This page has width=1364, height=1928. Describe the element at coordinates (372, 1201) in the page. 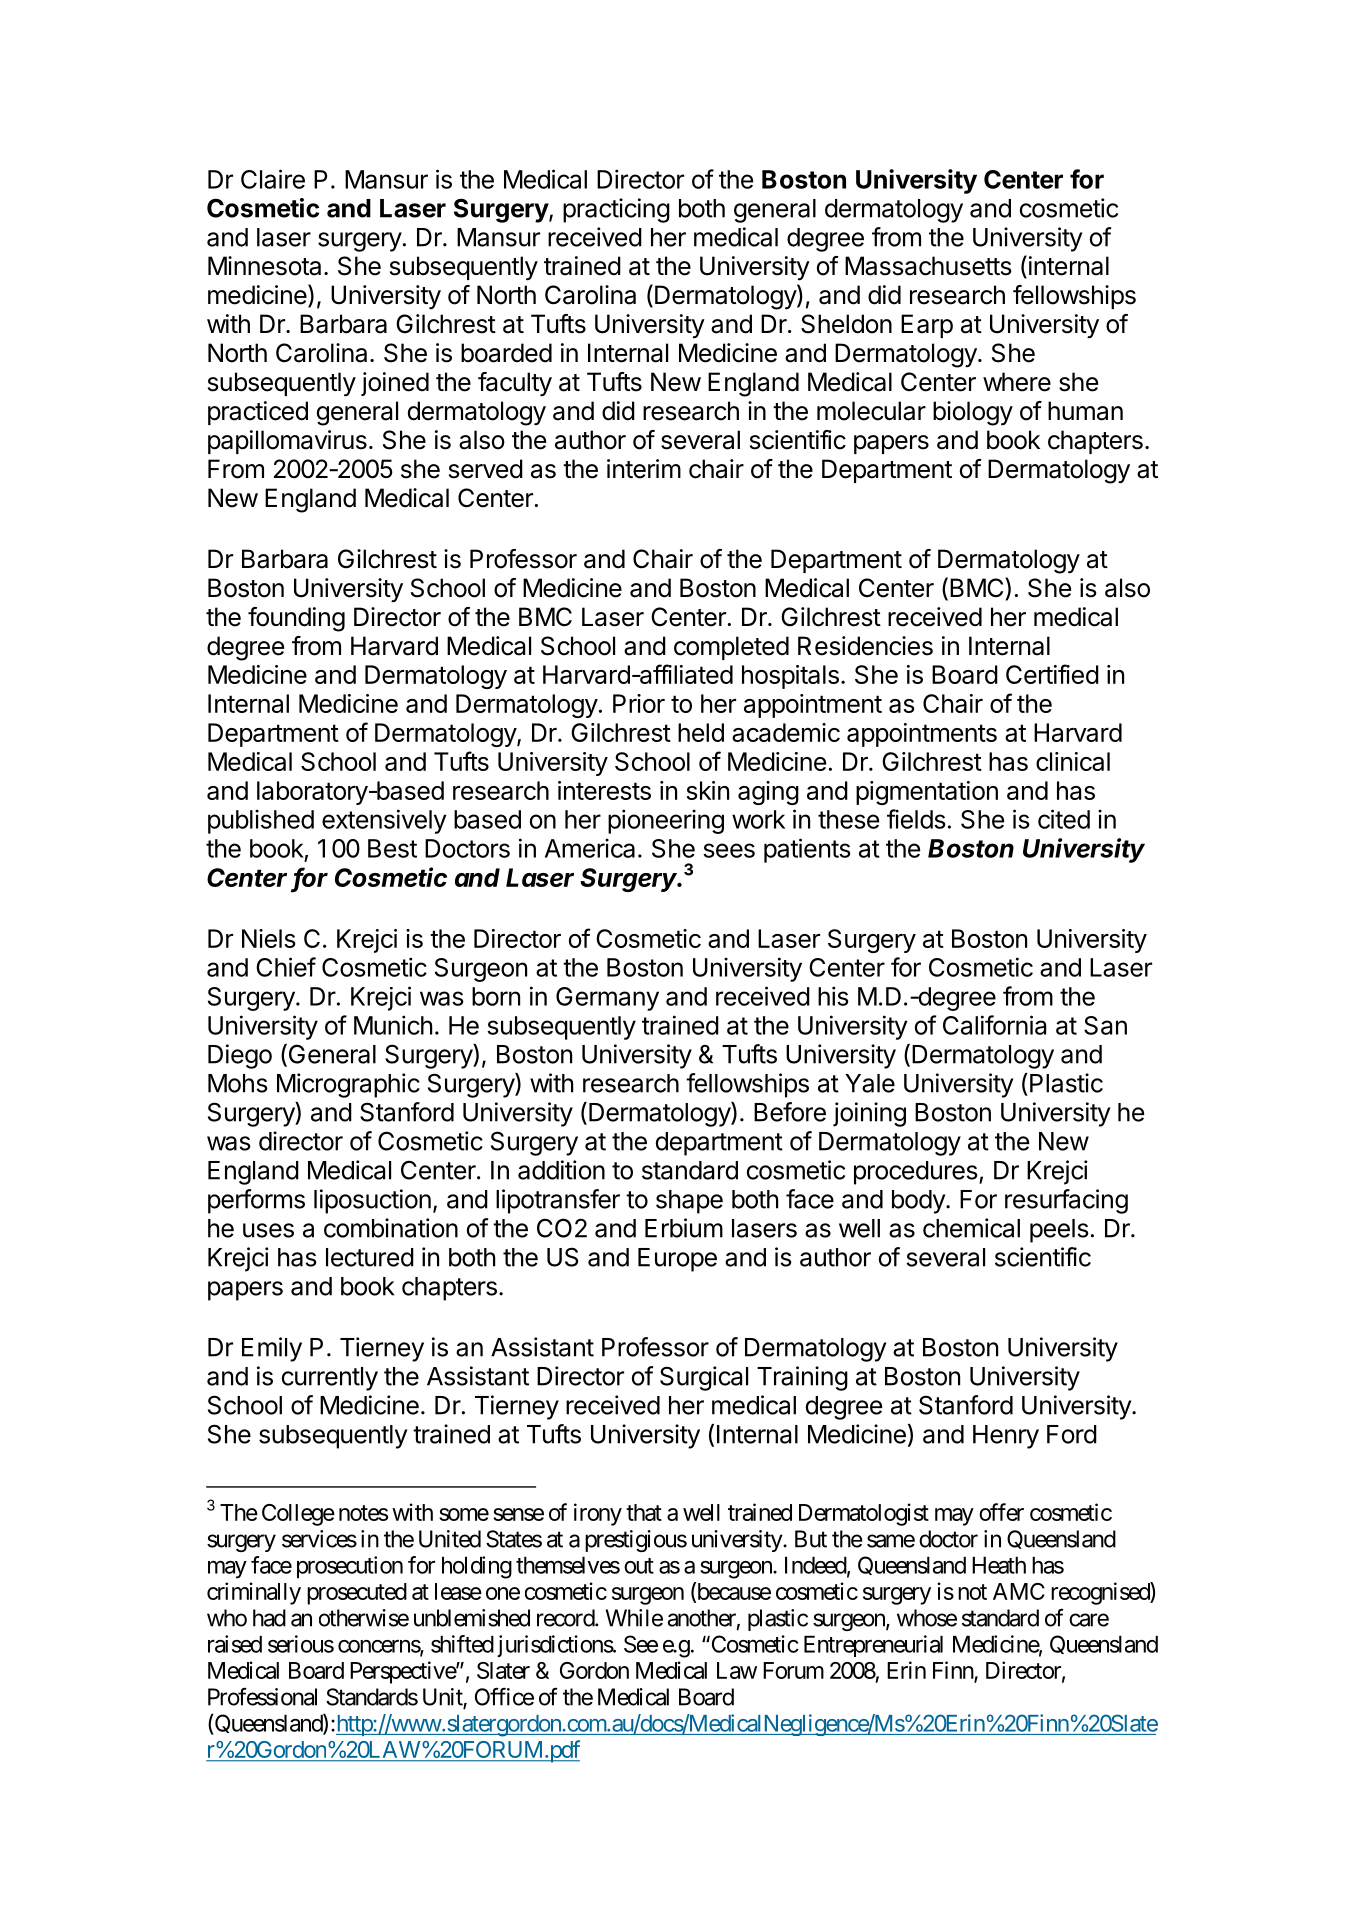

I see `liposuction` at that location.
